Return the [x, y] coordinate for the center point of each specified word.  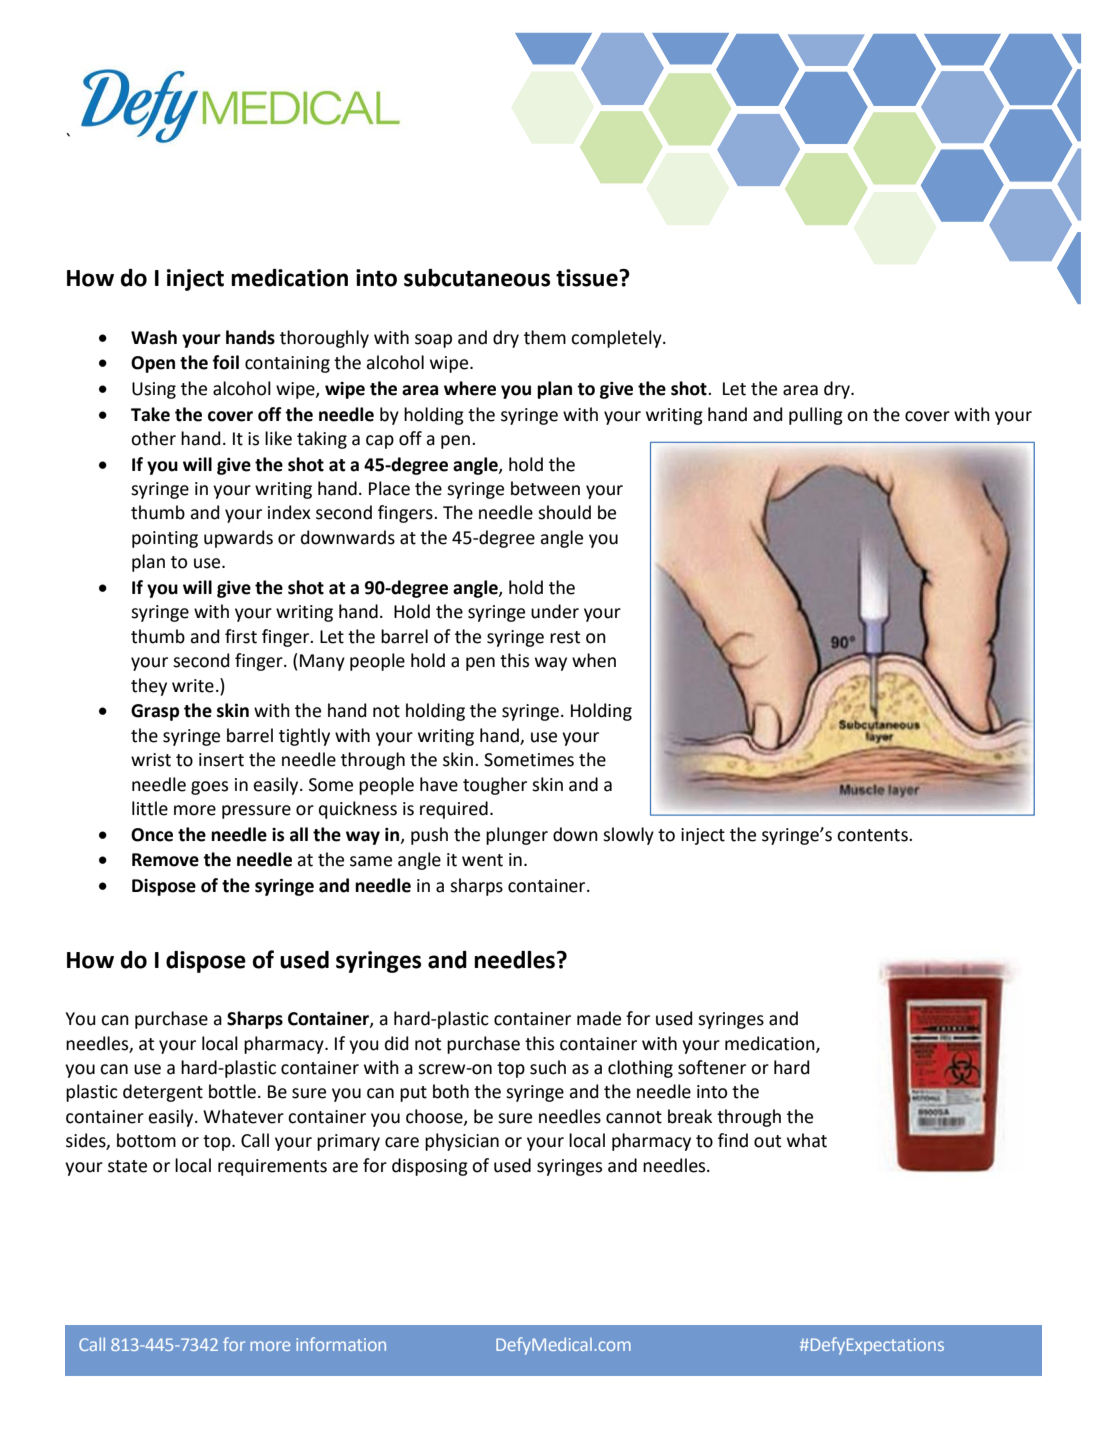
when [594, 660]
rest [565, 637]
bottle [232, 1091]
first [241, 636]
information [341, 1344]
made [599, 1018]
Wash [154, 337]
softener [712, 1067]
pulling [816, 416]
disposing [430, 1167]
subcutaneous [477, 278]
